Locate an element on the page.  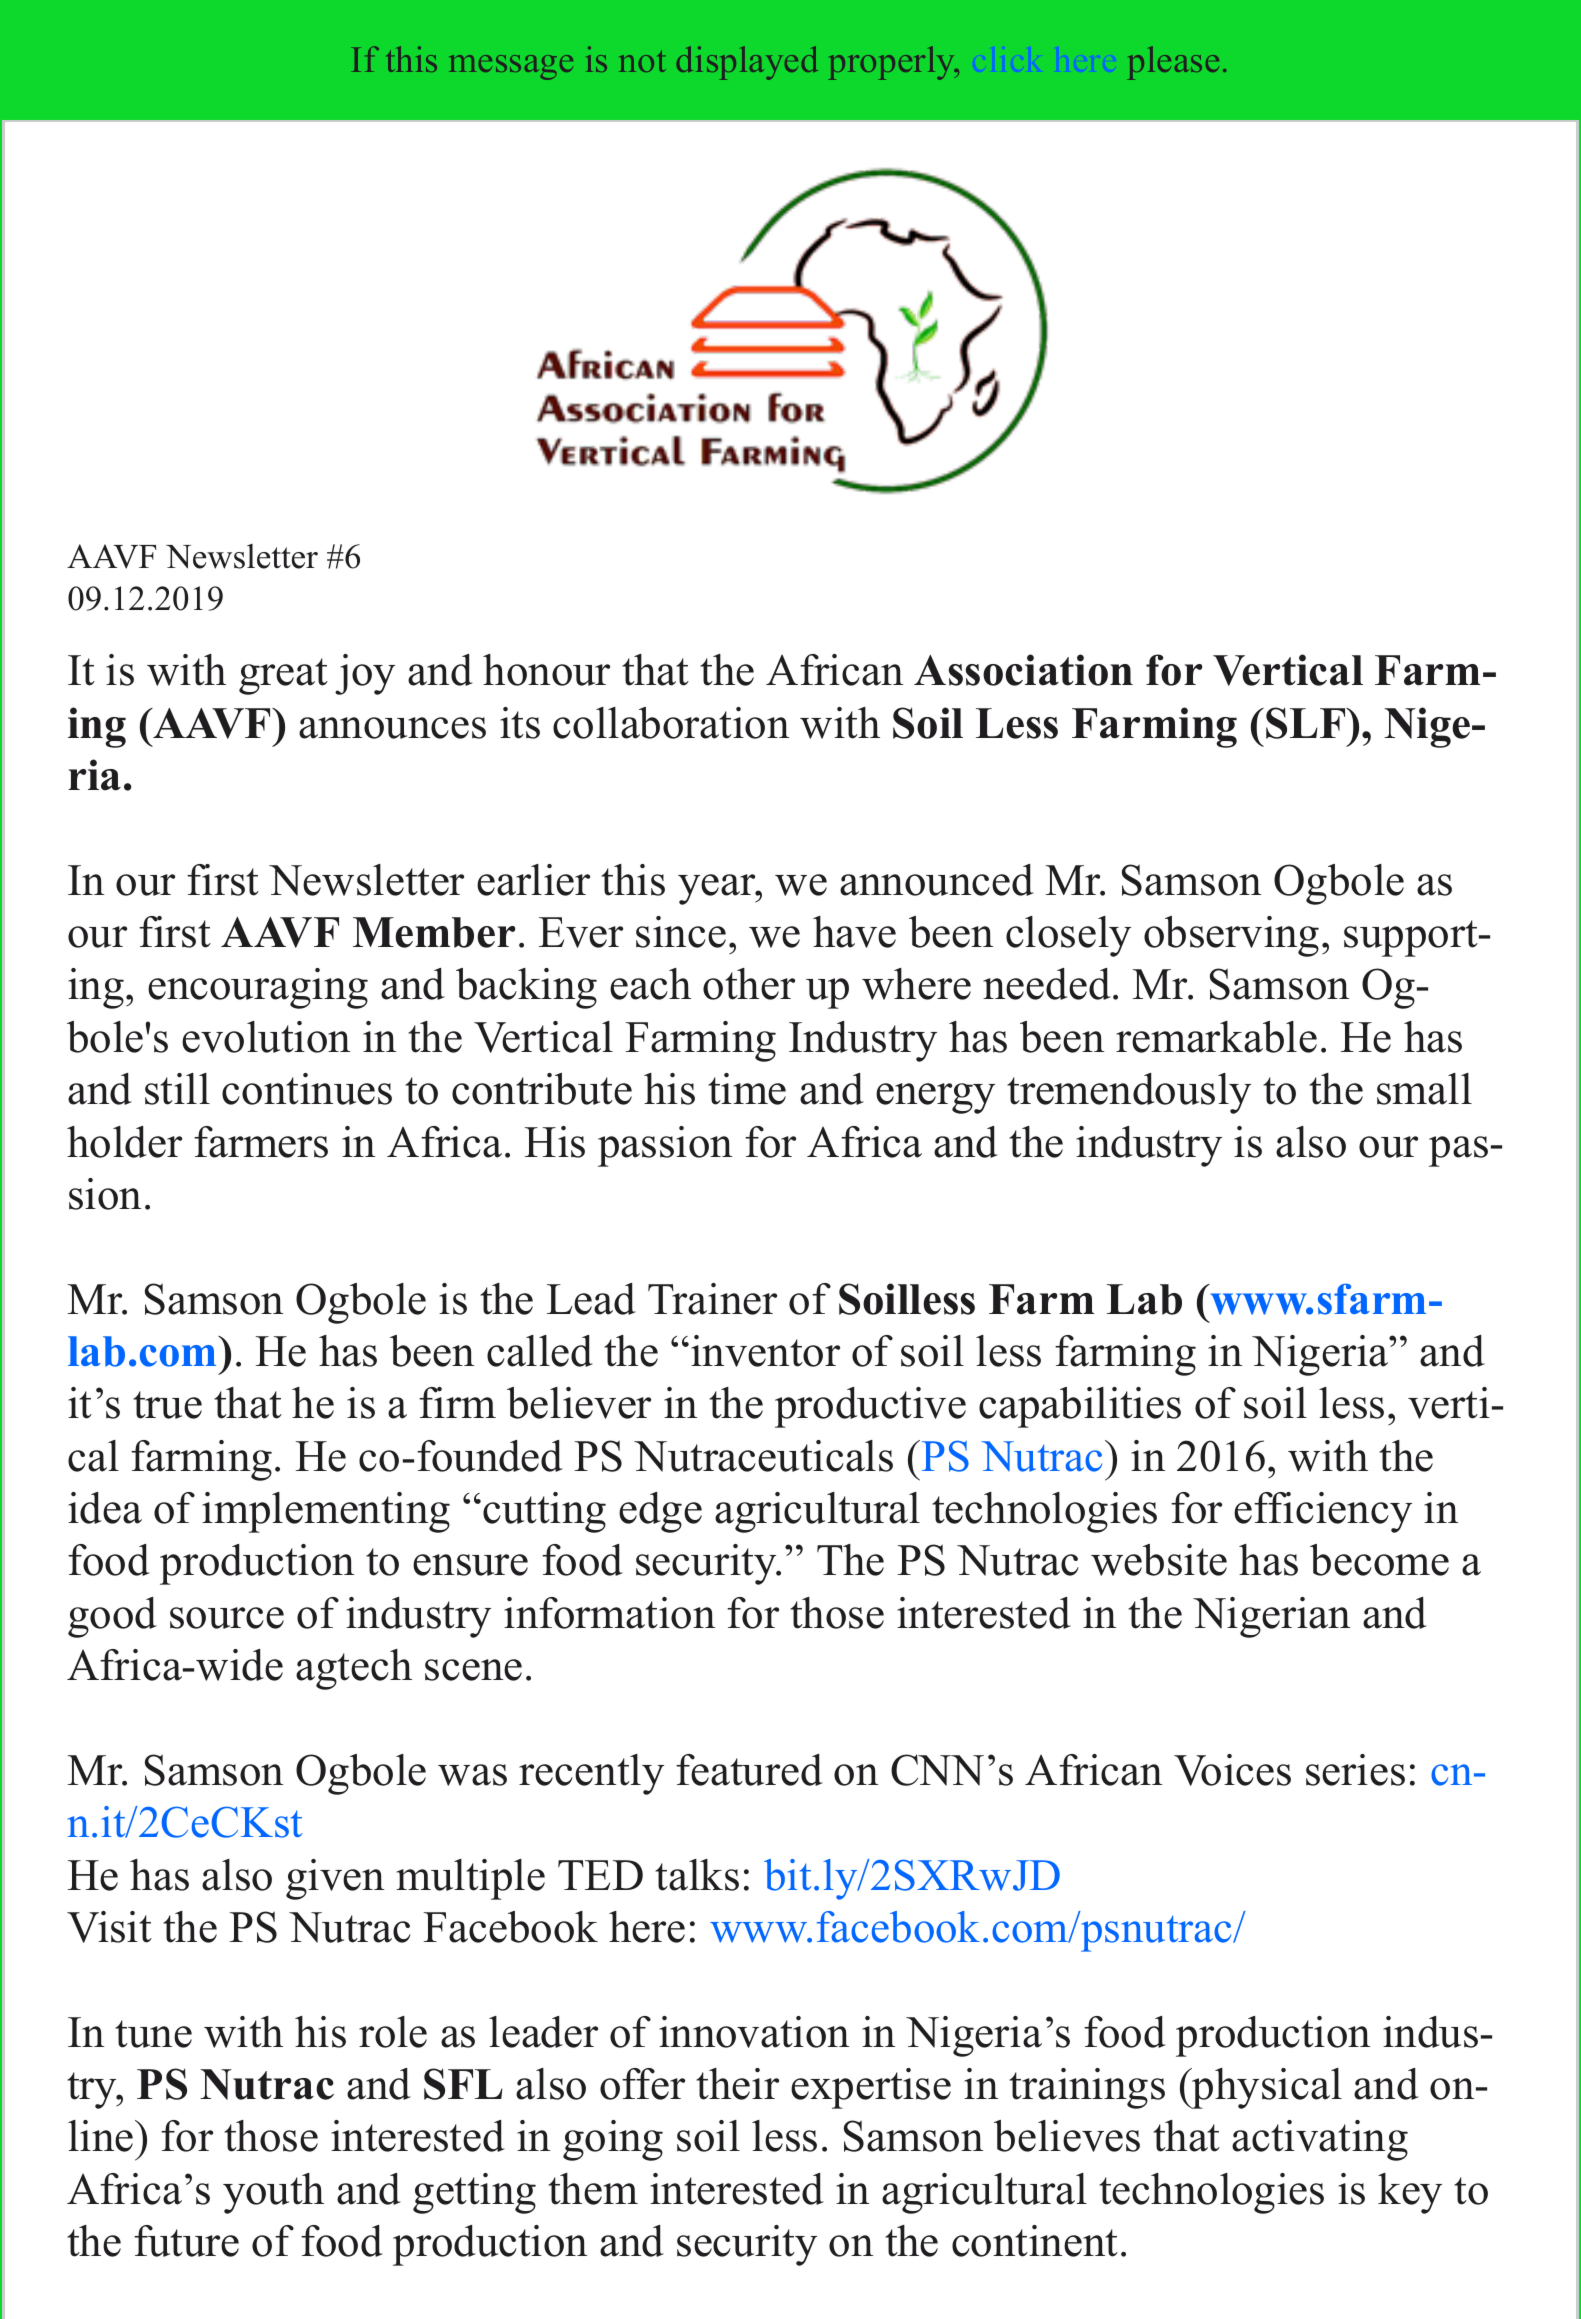
remarkable is located at coordinates (1216, 1037).
